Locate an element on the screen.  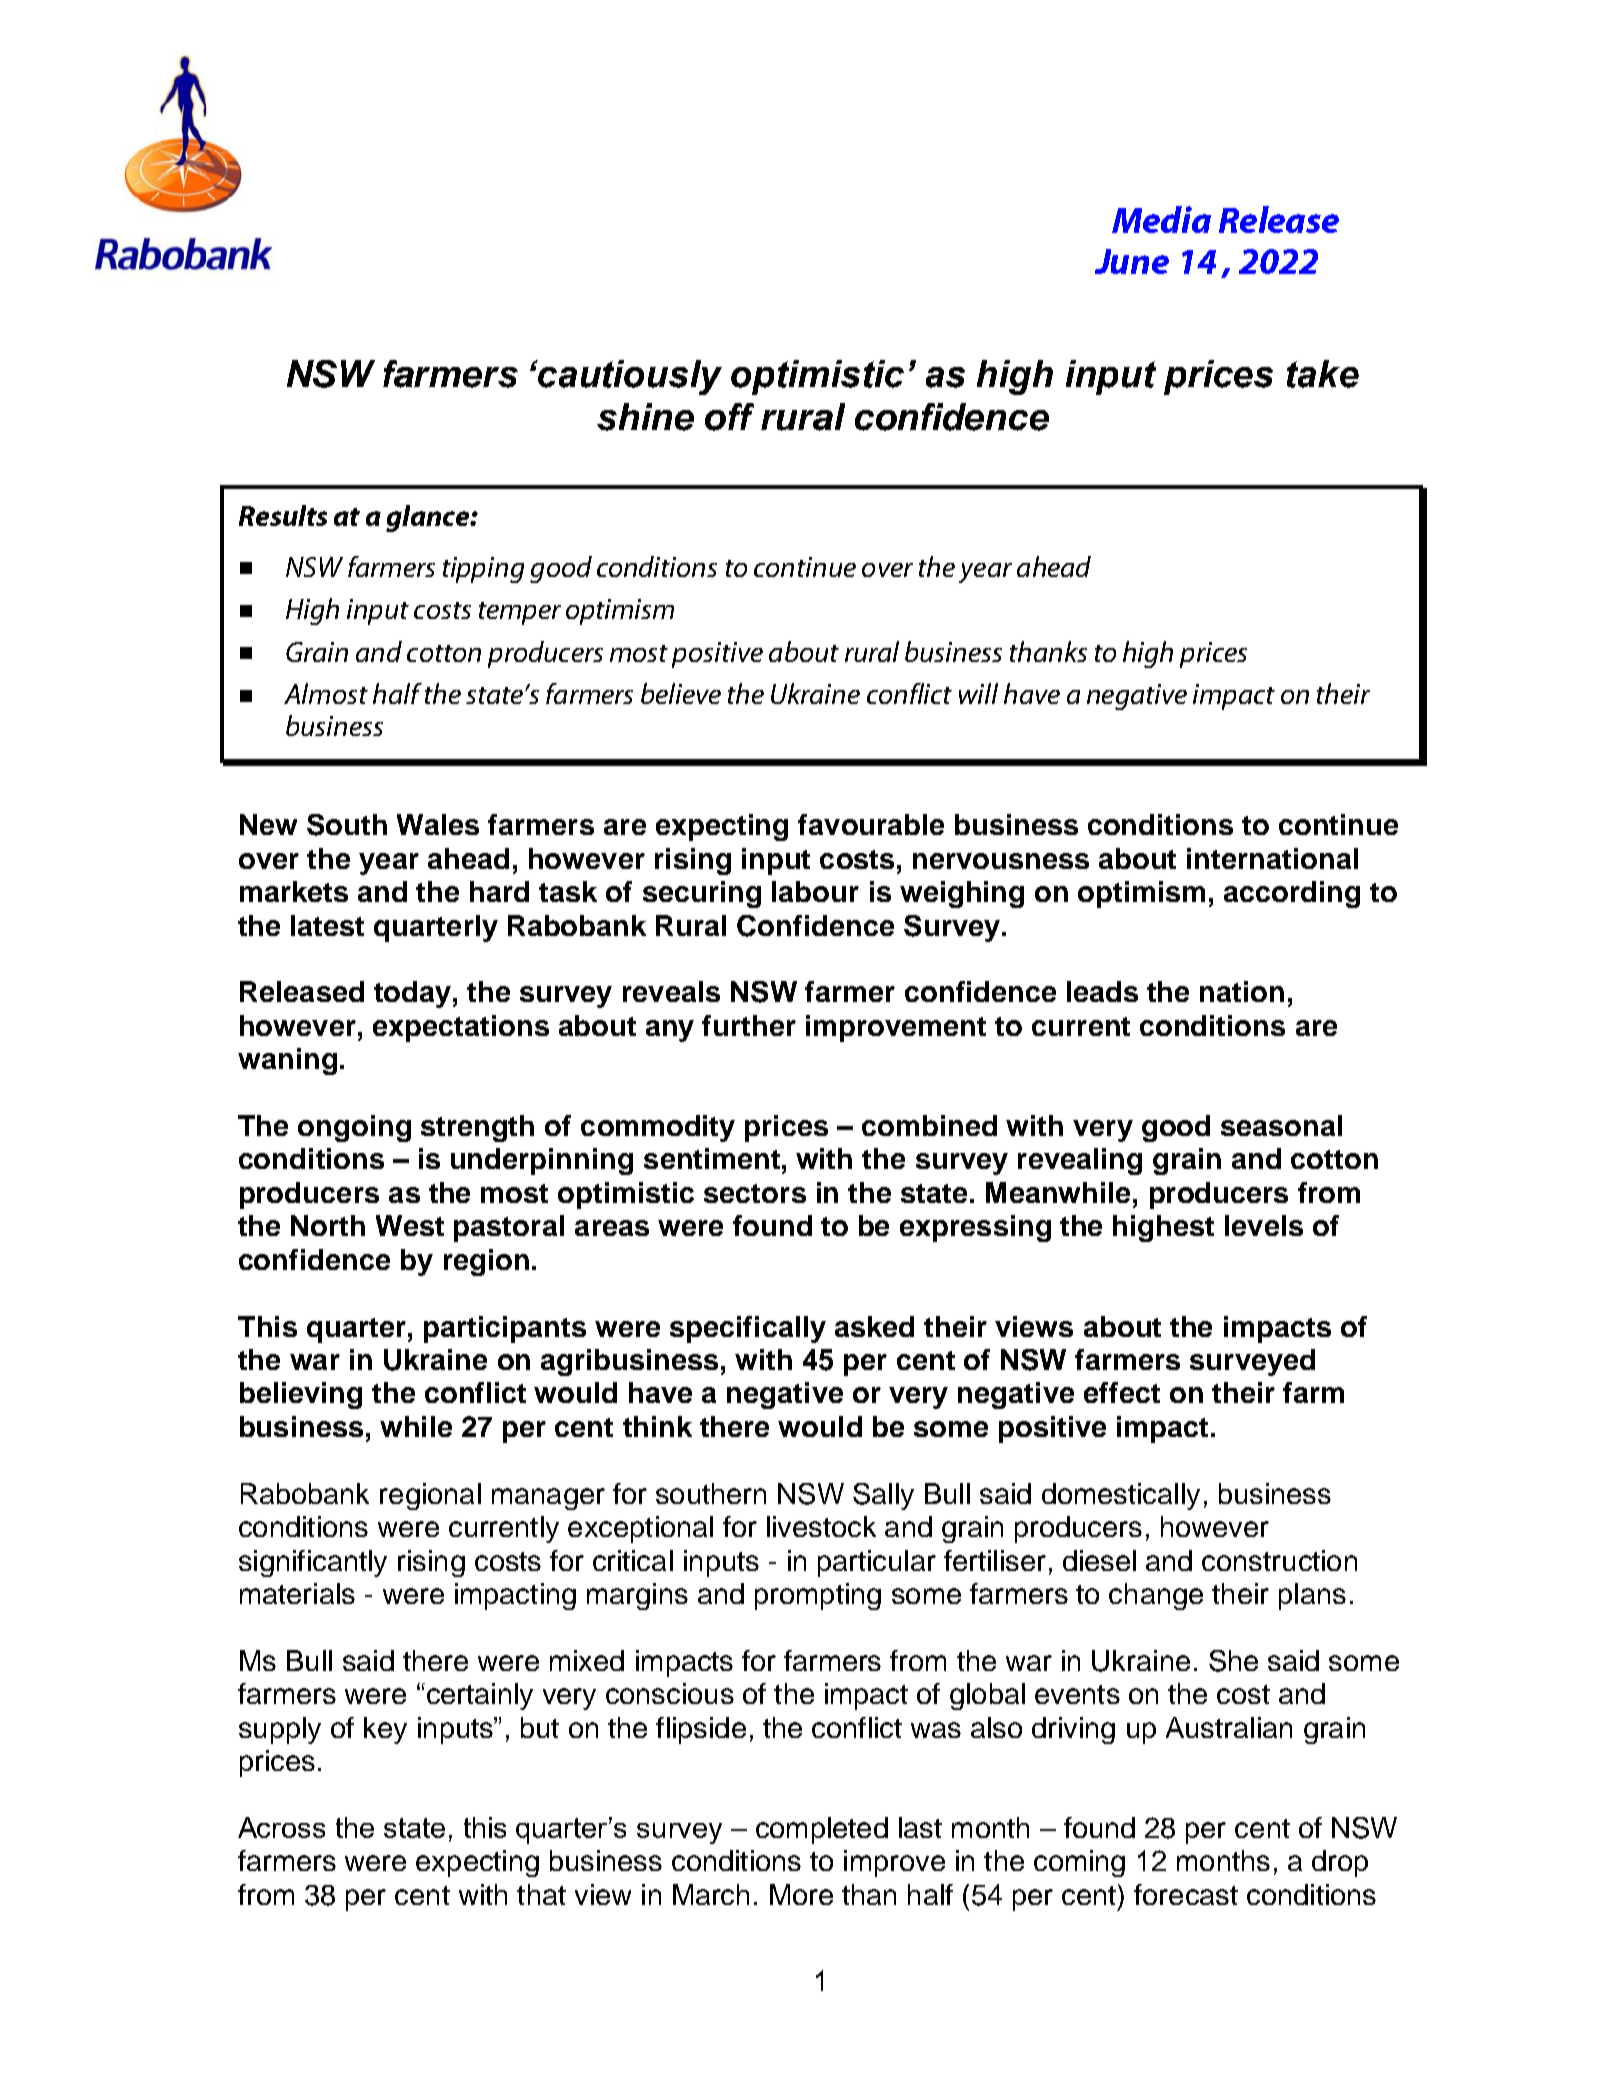
believing is located at coordinates (301, 1395).
